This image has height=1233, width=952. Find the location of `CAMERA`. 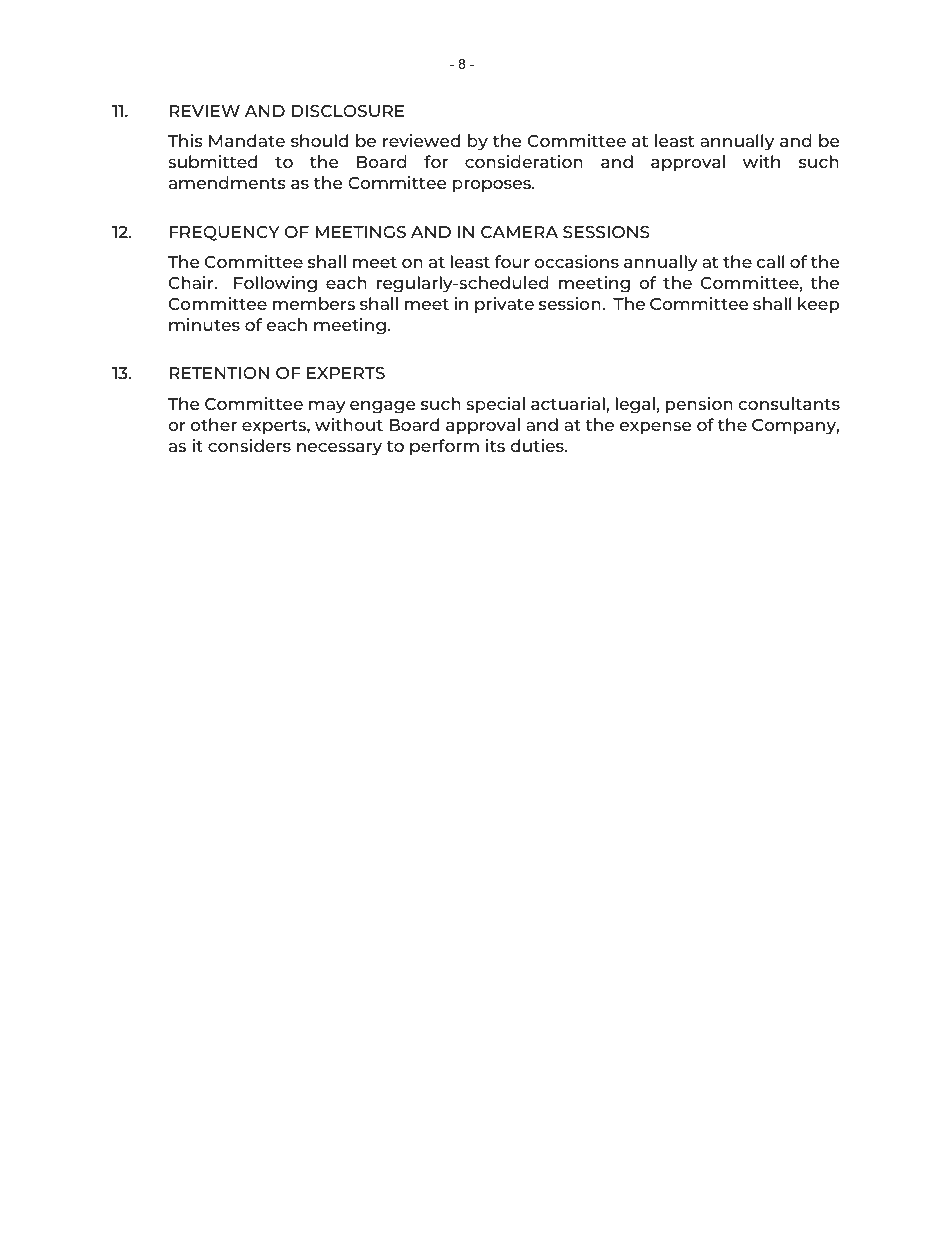

CAMERA is located at coordinates (519, 232).
